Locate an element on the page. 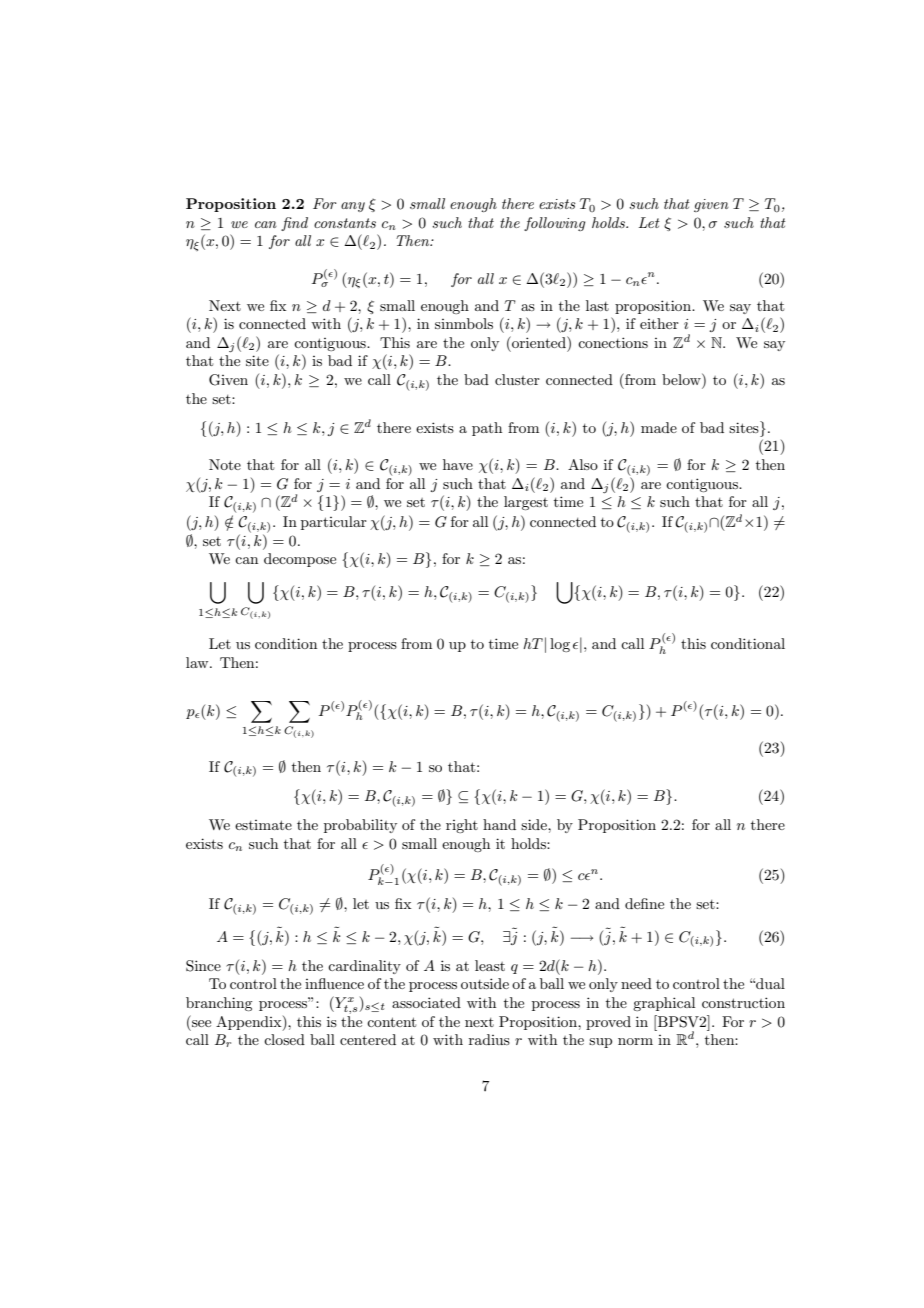  have is located at coordinates (458, 464).
